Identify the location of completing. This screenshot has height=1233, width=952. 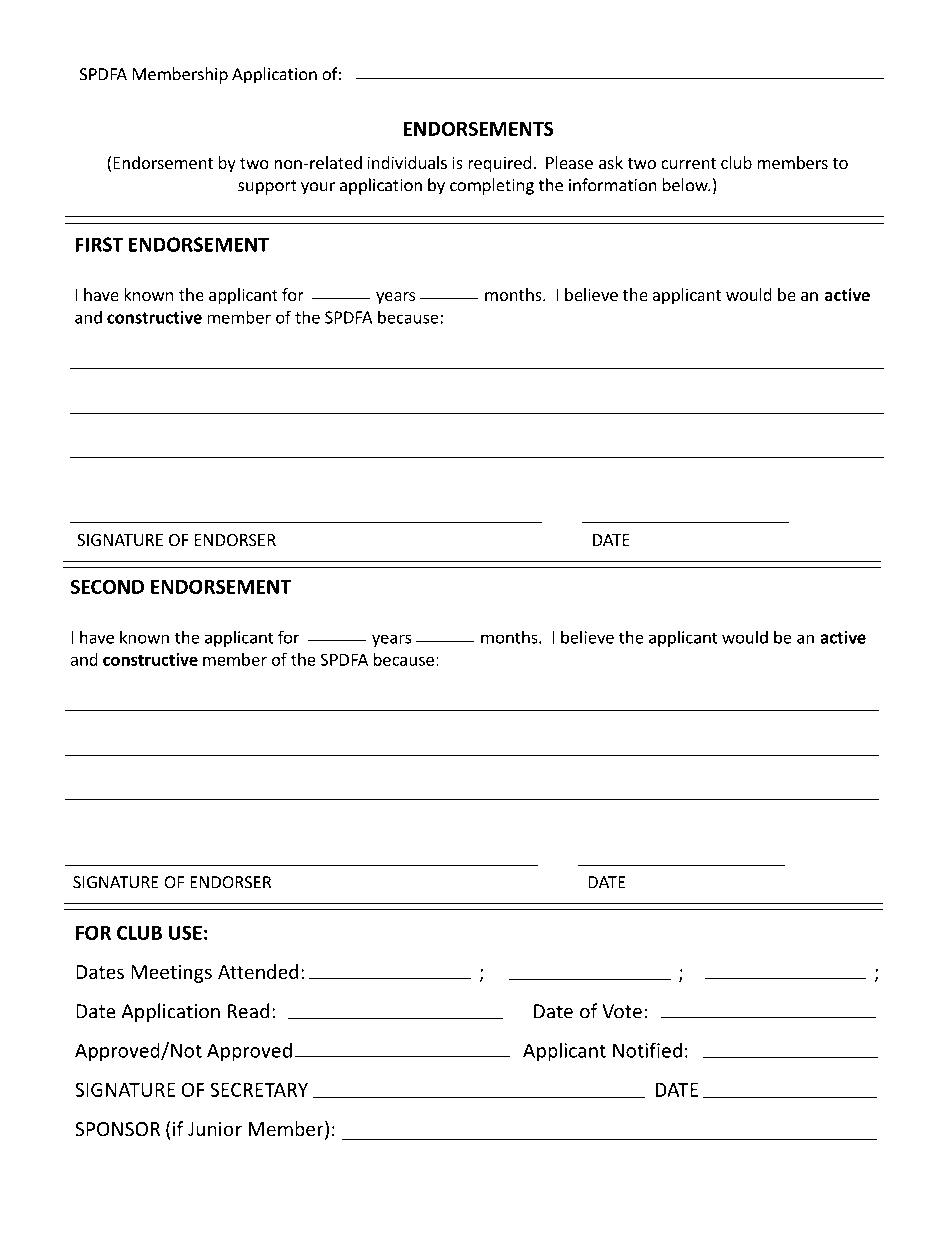
(492, 186).
